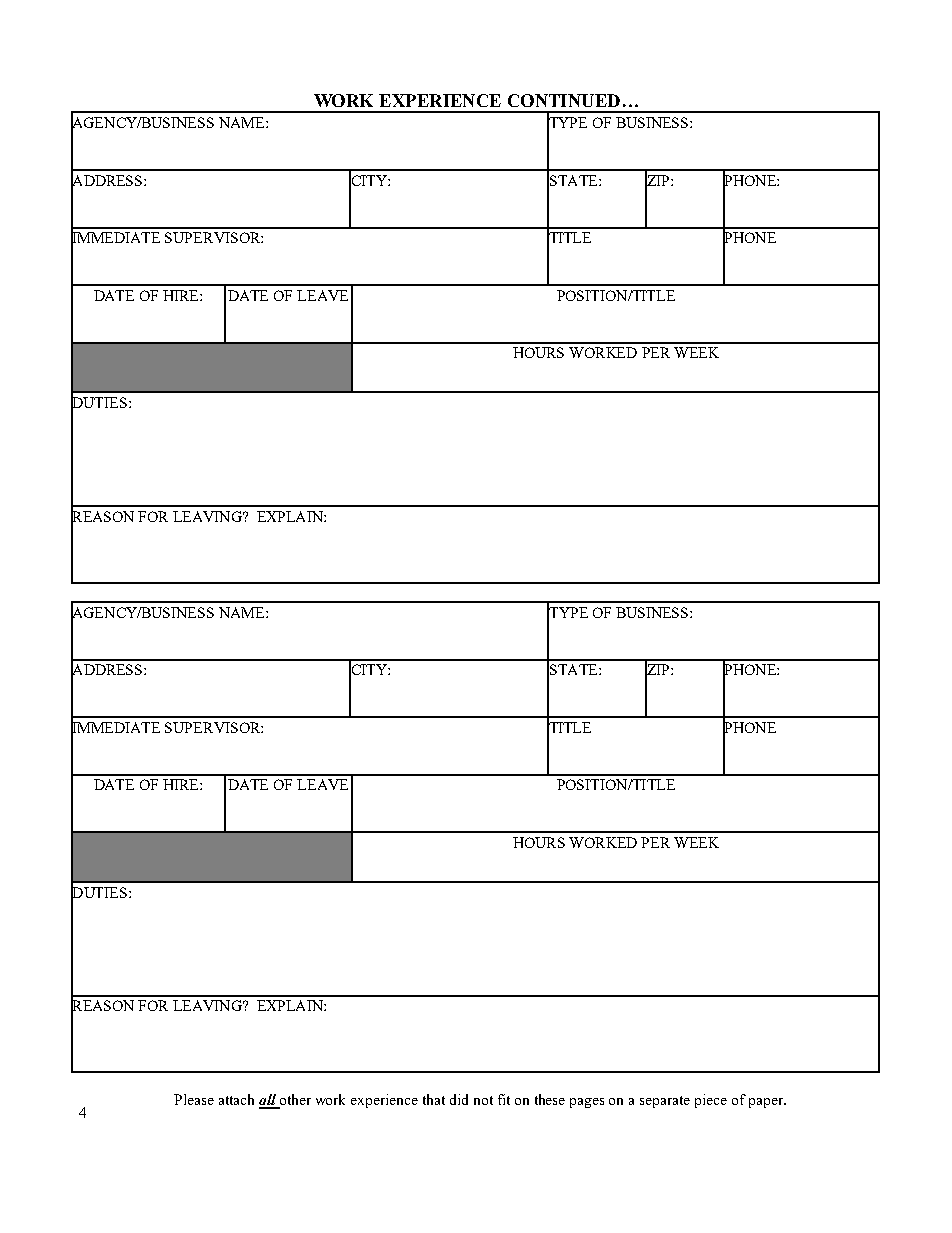 Image resolution: width=952 pixels, height=1233 pixels. What do you see at coordinates (483, 1100) in the page?
I see `not` at bounding box center [483, 1100].
